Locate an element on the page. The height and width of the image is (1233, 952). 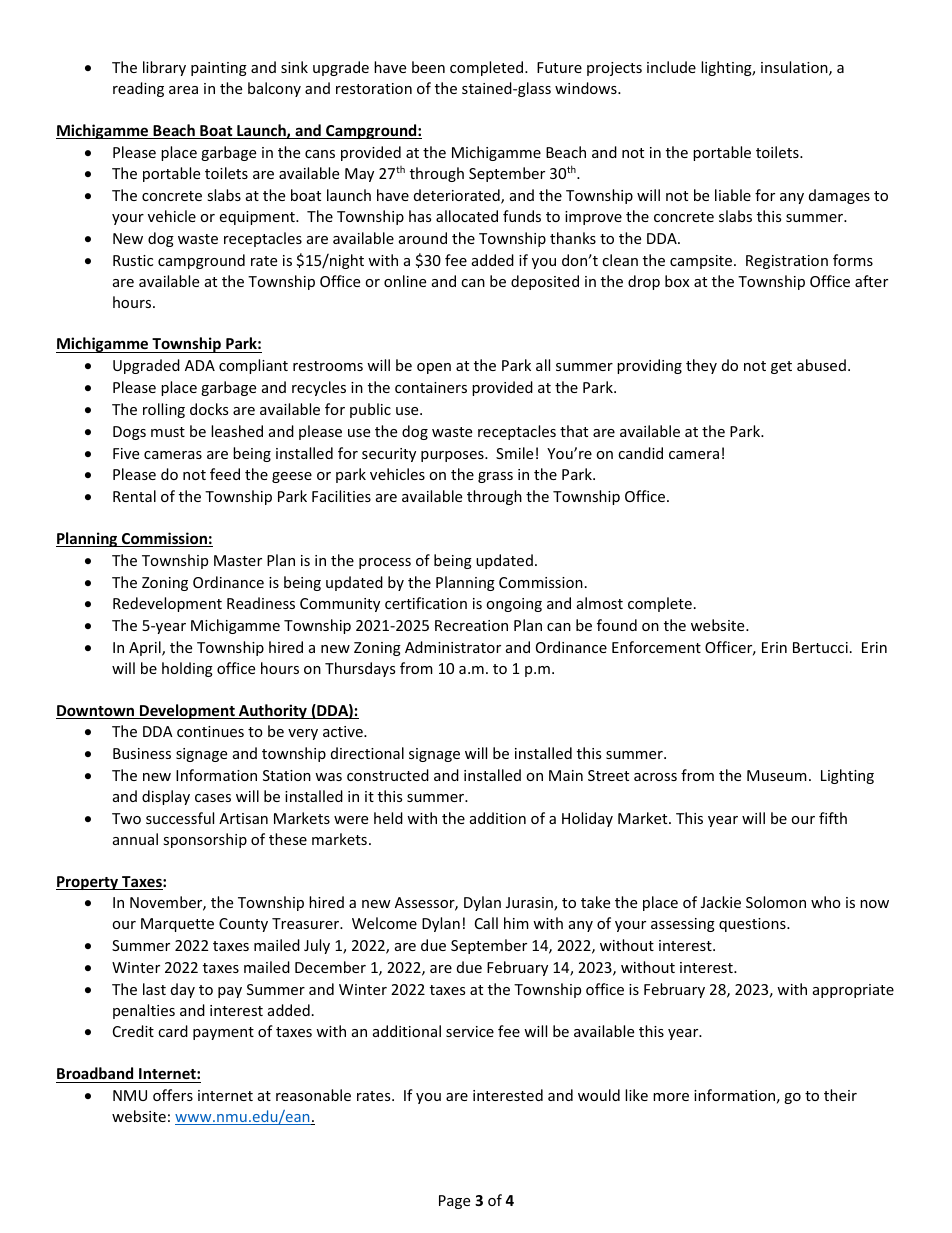
area is located at coordinates (183, 90).
